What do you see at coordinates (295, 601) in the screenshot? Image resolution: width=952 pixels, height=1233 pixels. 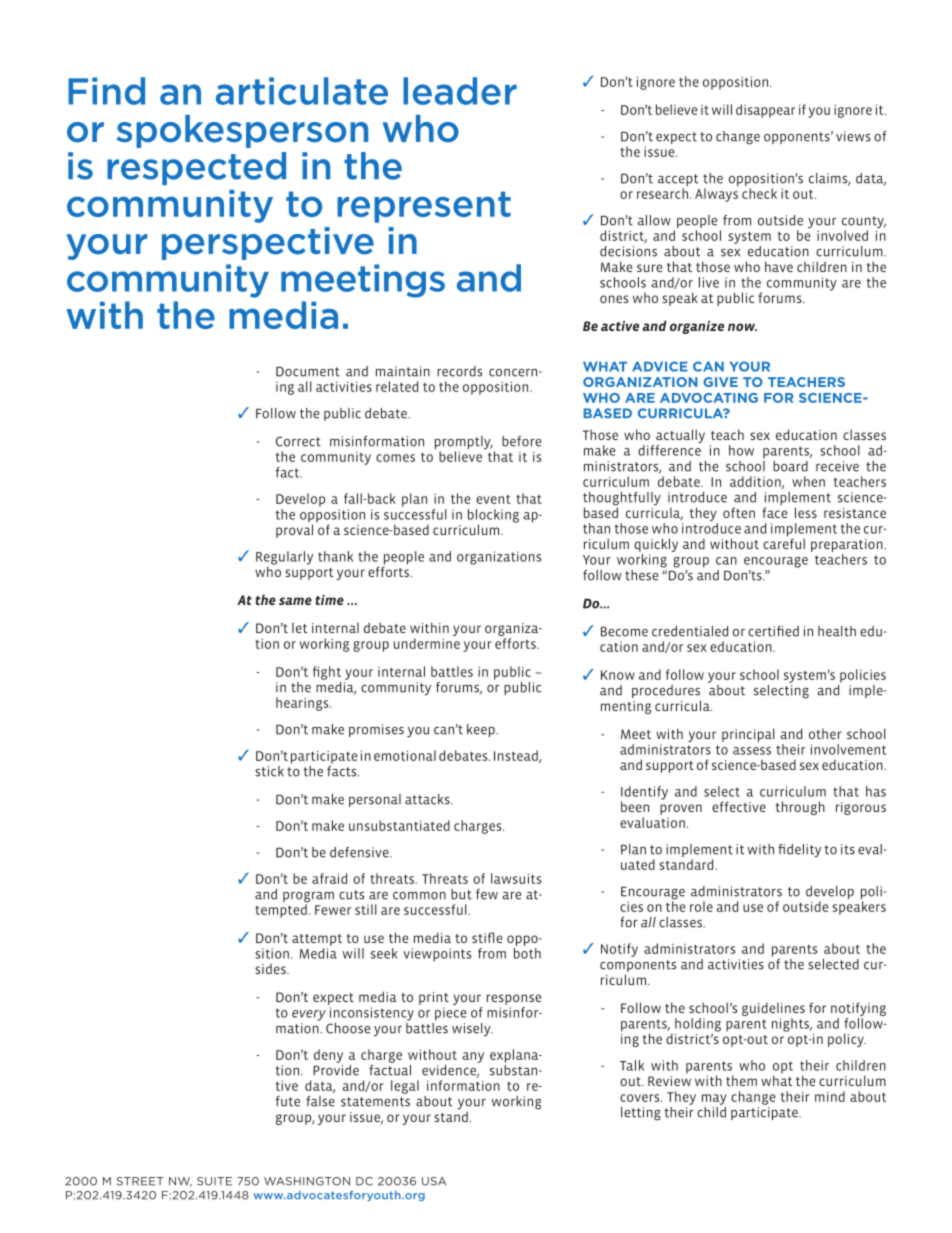 I see `same` at bounding box center [295, 601].
